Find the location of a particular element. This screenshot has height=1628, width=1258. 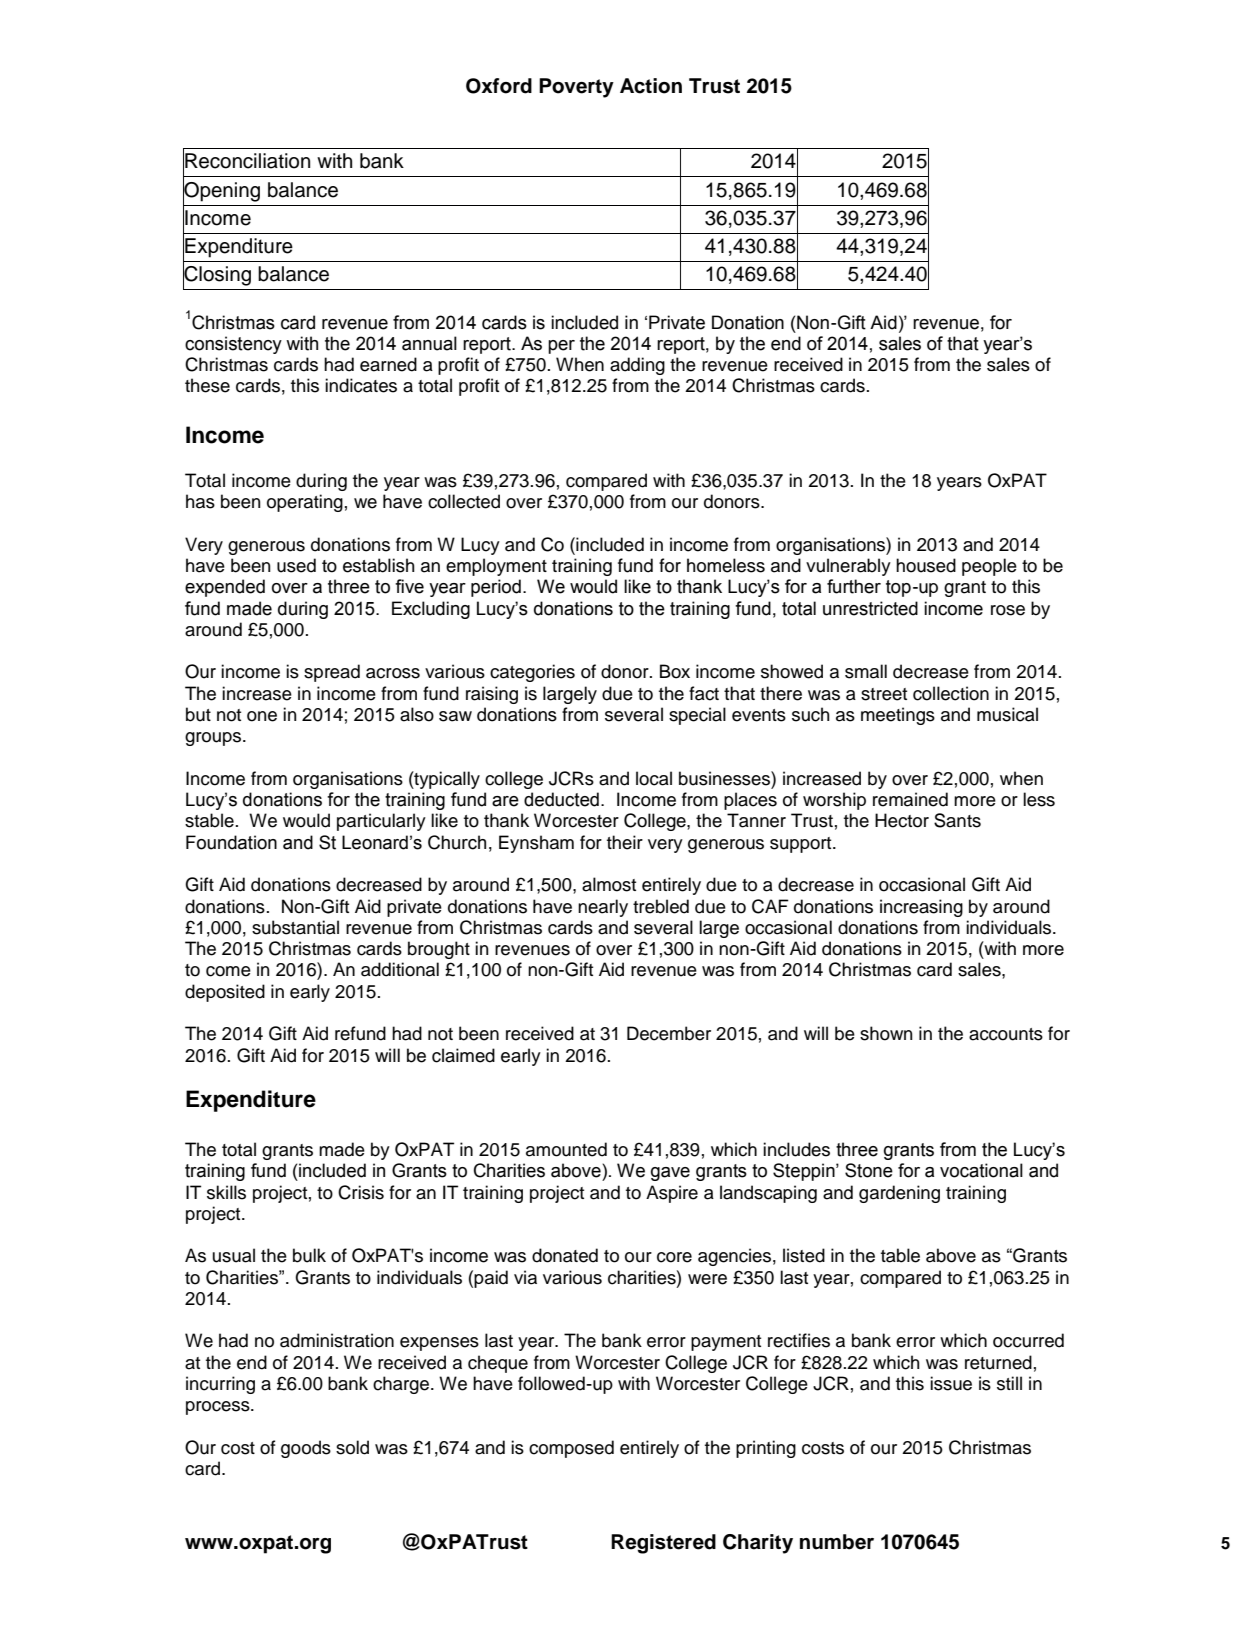

expended is located at coordinates (225, 588).
